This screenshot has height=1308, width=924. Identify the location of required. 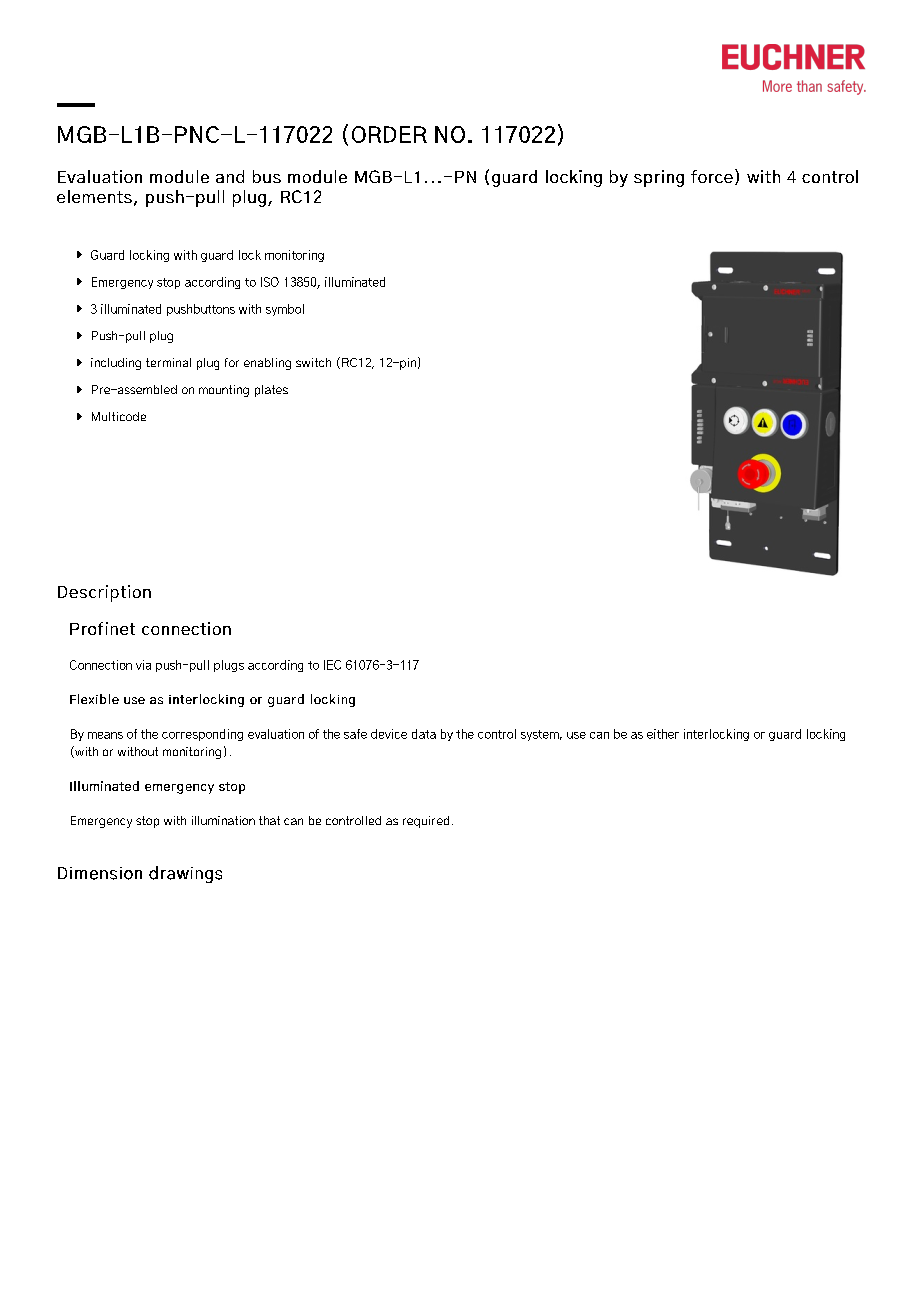
(426, 822).
